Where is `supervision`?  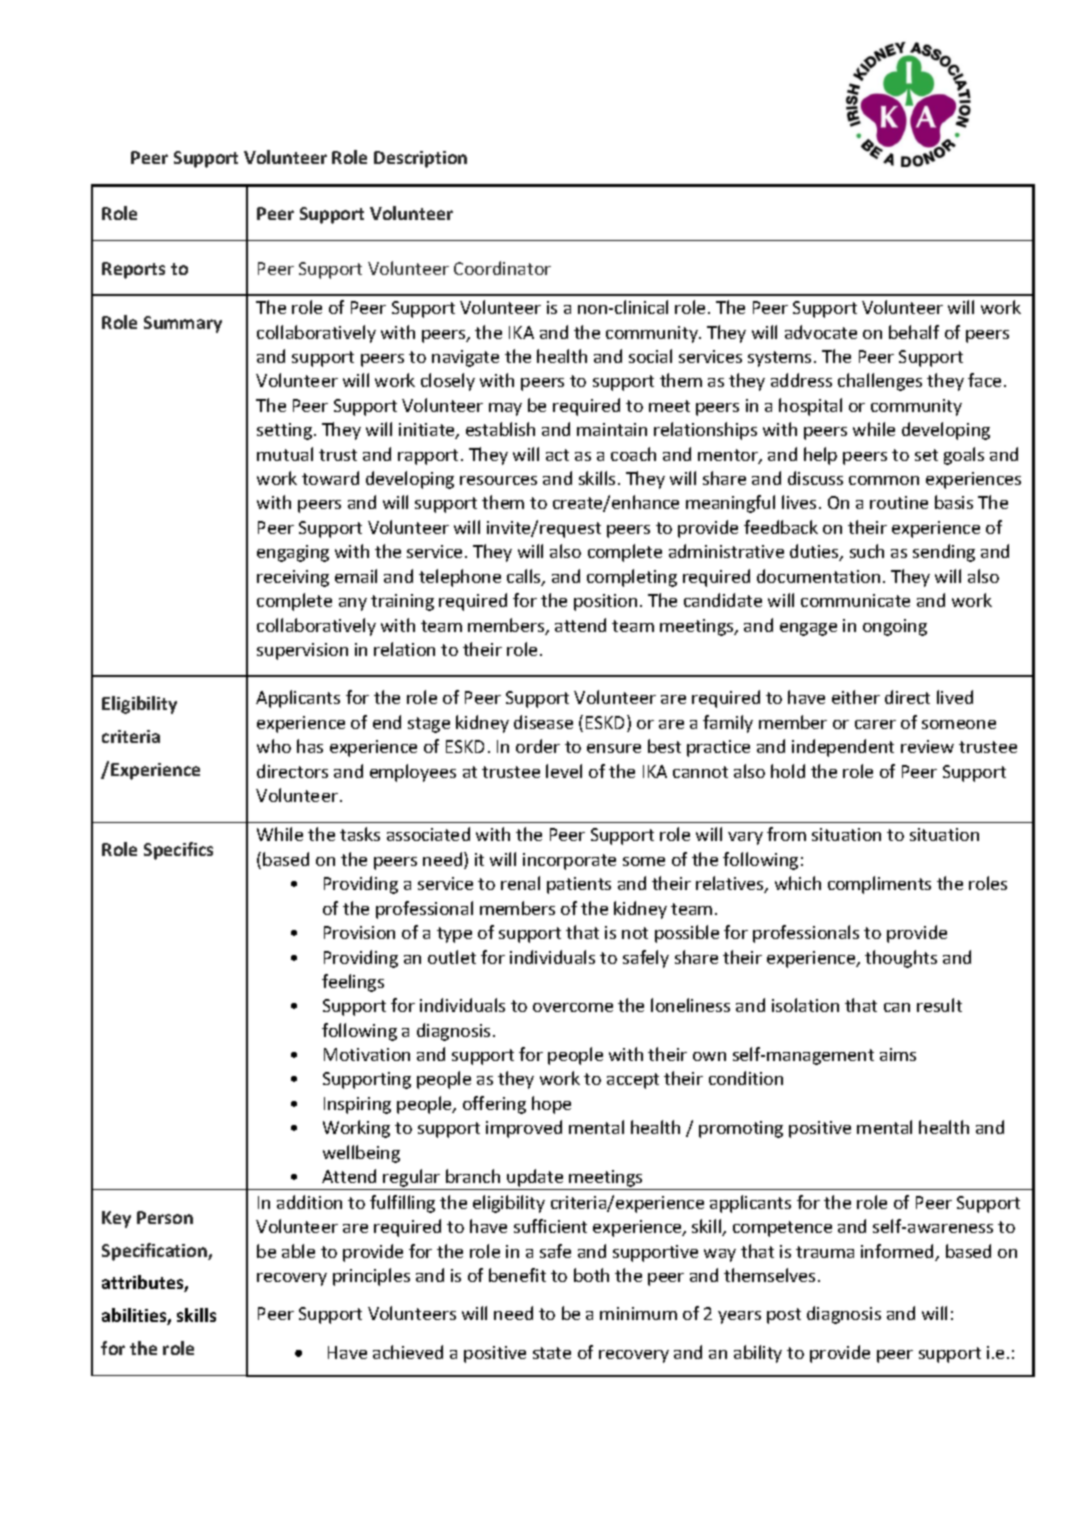 supervision is located at coordinates (302, 651).
